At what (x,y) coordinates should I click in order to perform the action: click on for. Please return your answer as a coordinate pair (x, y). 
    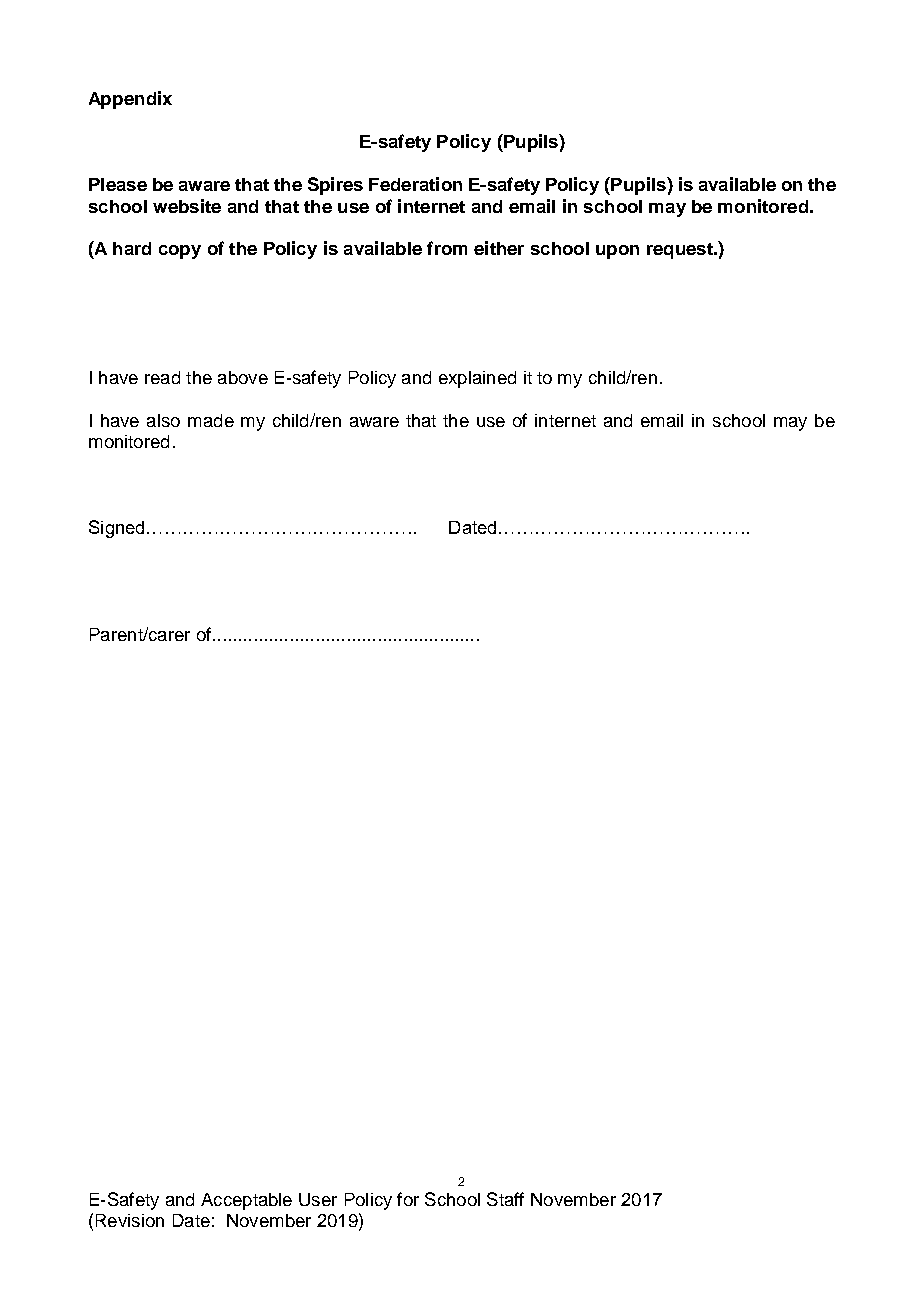
    Looking at the image, I should click on (408, 1199).
